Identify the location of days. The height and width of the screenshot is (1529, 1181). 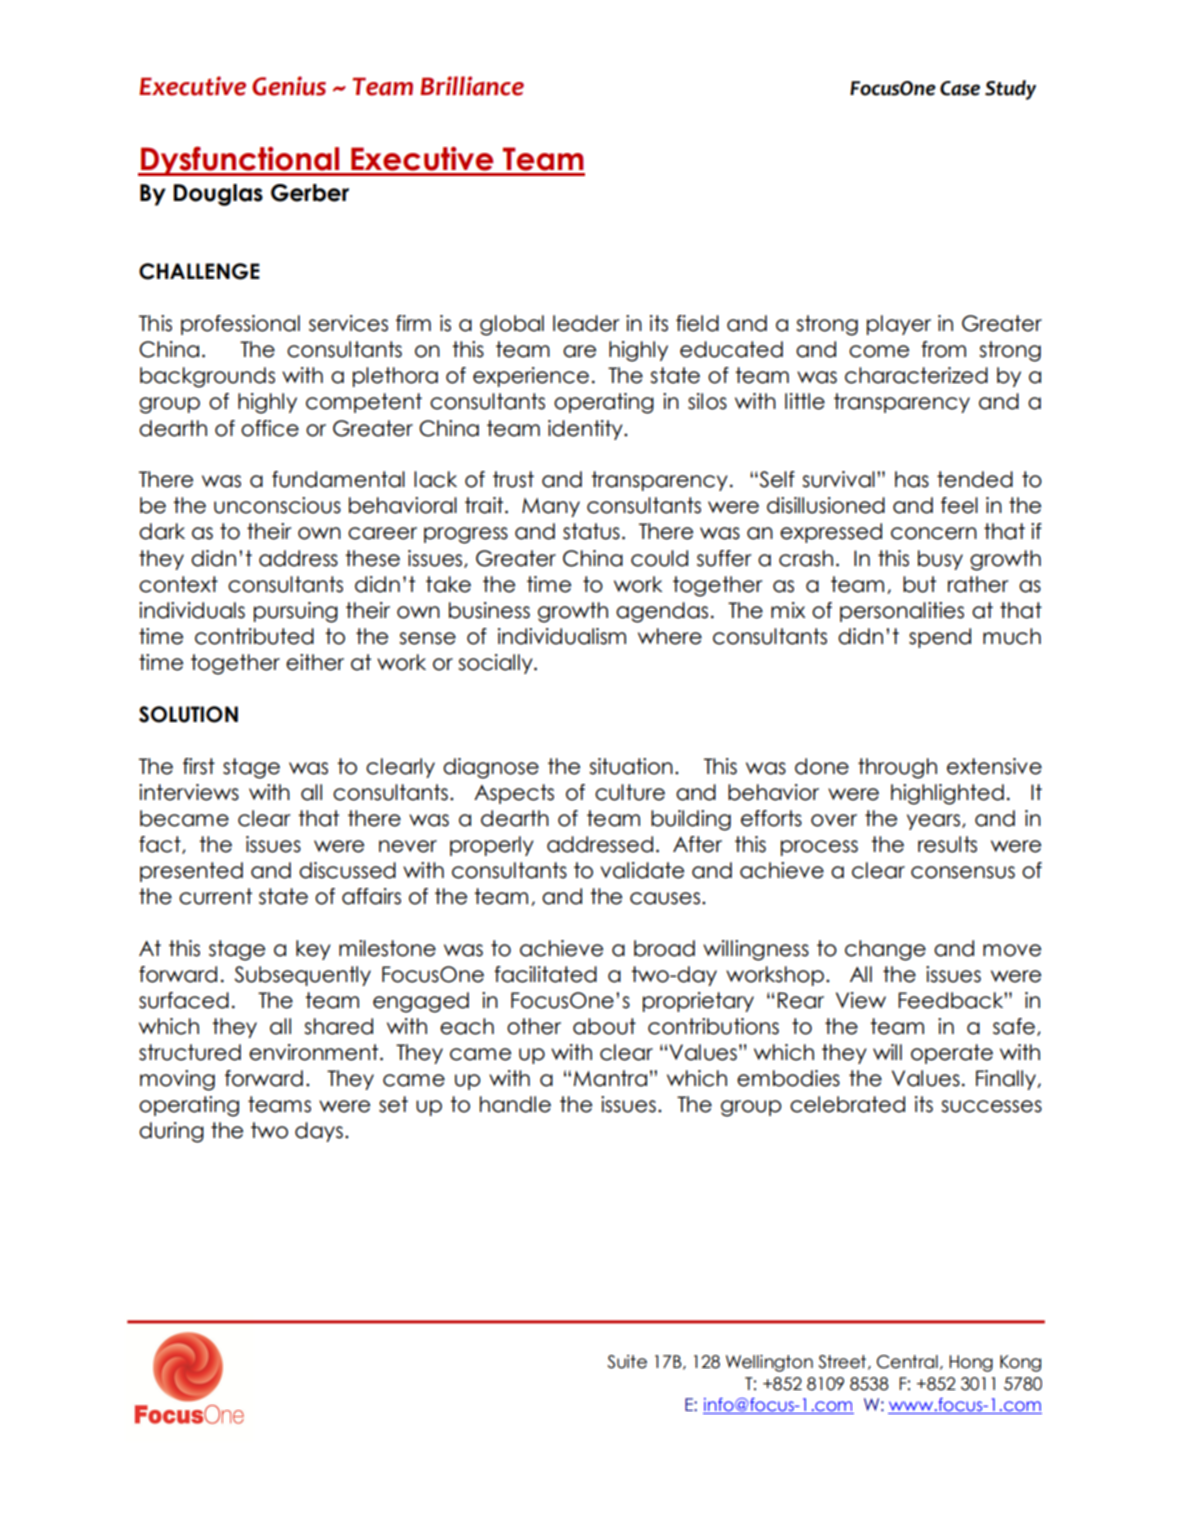
(319, 1132).
